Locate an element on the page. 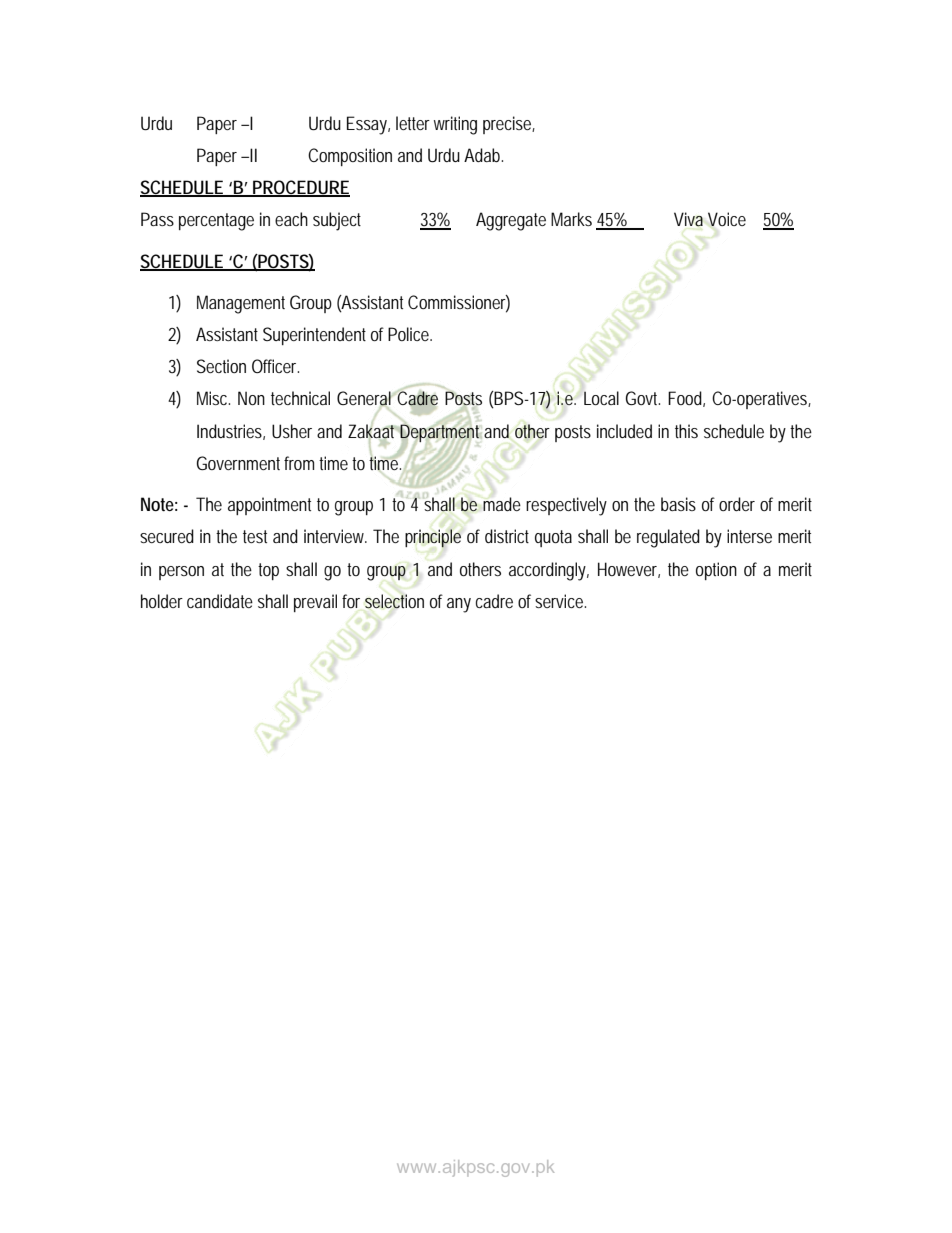 The height and width of the page is (1233, 952). Aggregate is located at coordinates (511, 221).
